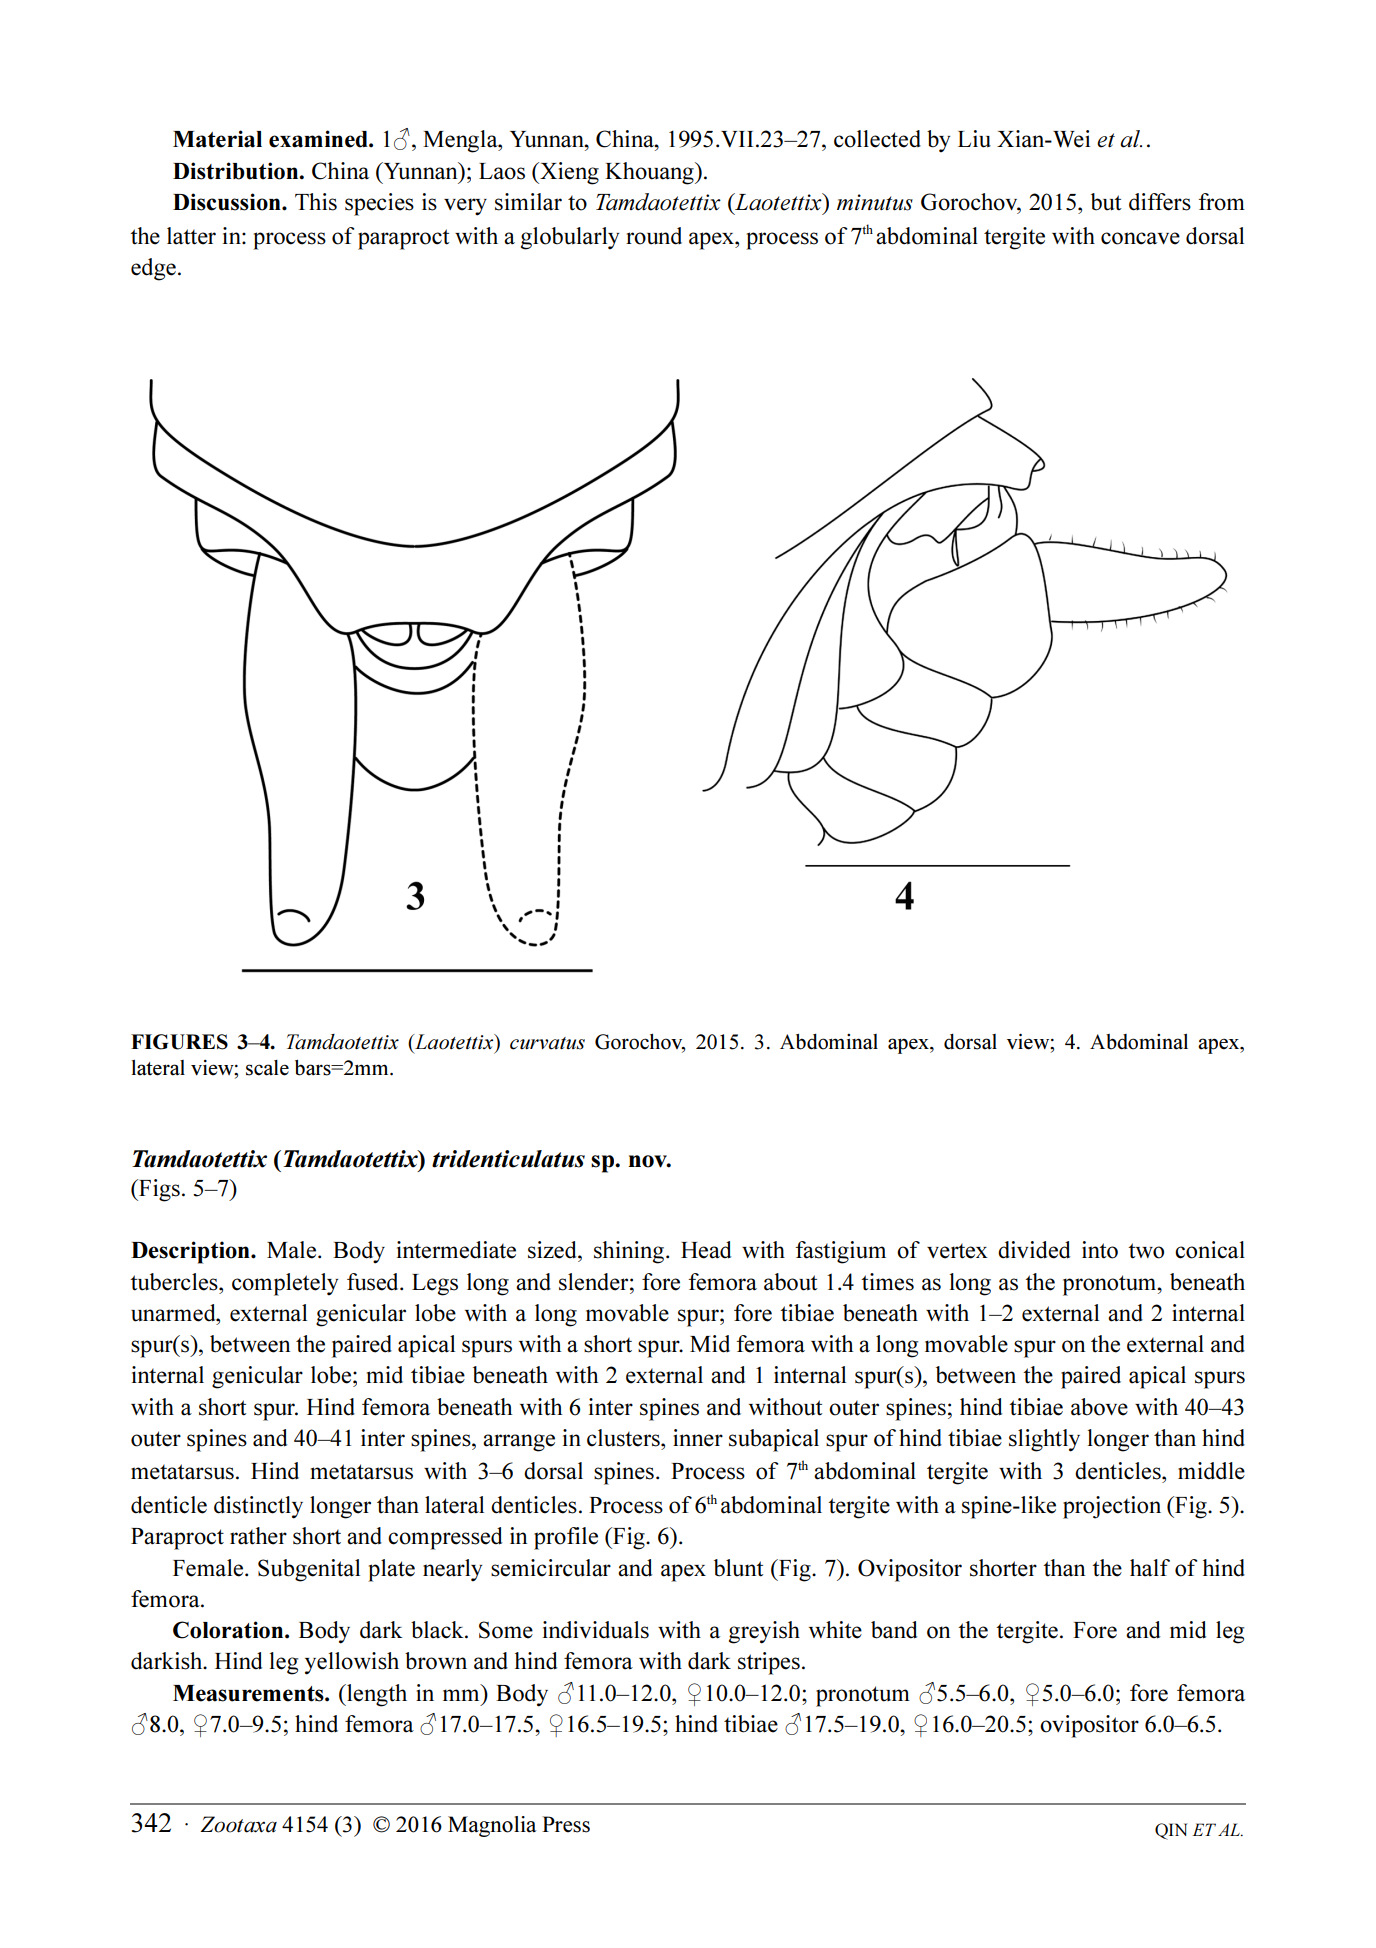 This page has width=1376, height=1948. Describe the element at coordinates (1171, 1831) in the page. I see `QIN` at that location.
